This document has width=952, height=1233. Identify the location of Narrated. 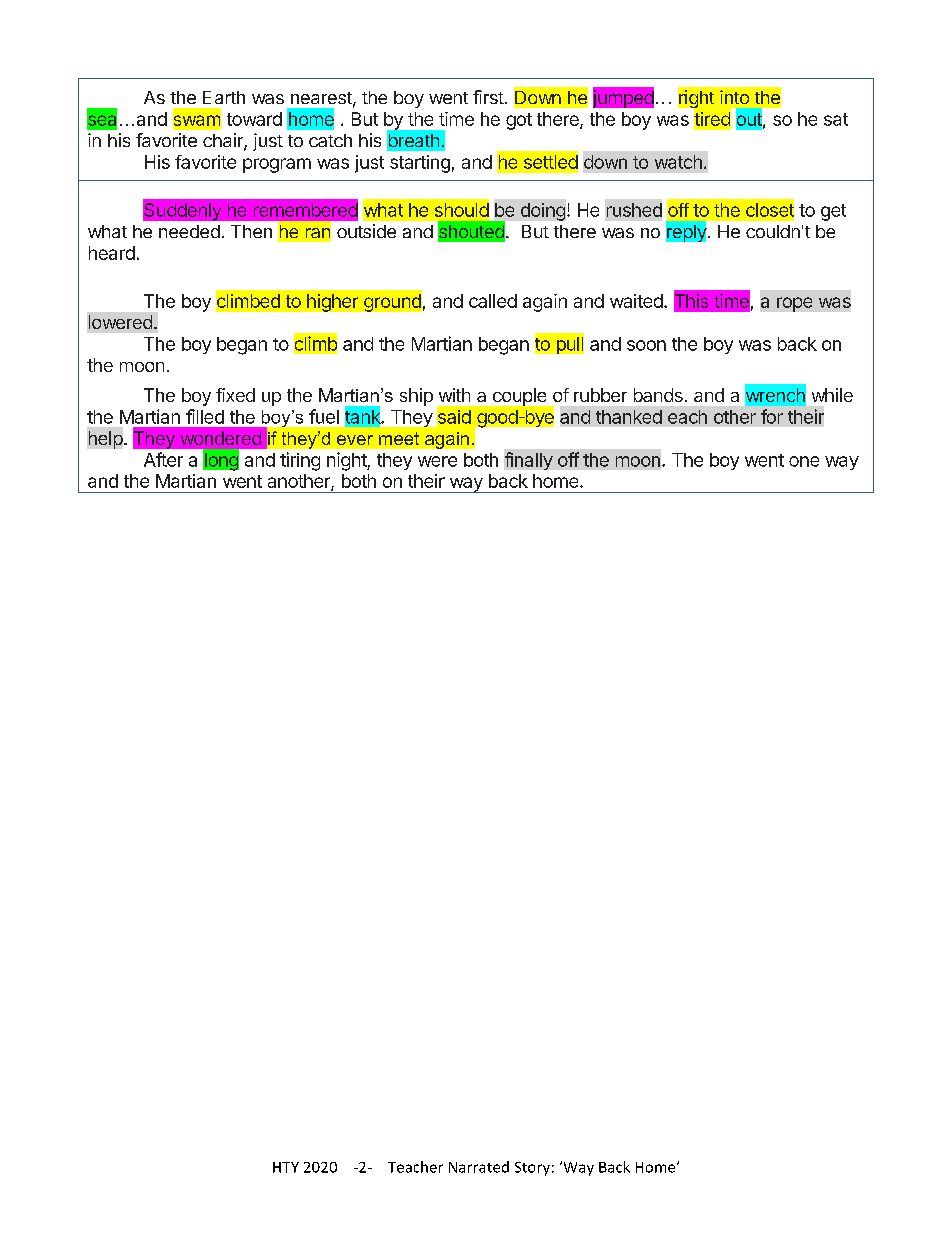
(479, 1167).
